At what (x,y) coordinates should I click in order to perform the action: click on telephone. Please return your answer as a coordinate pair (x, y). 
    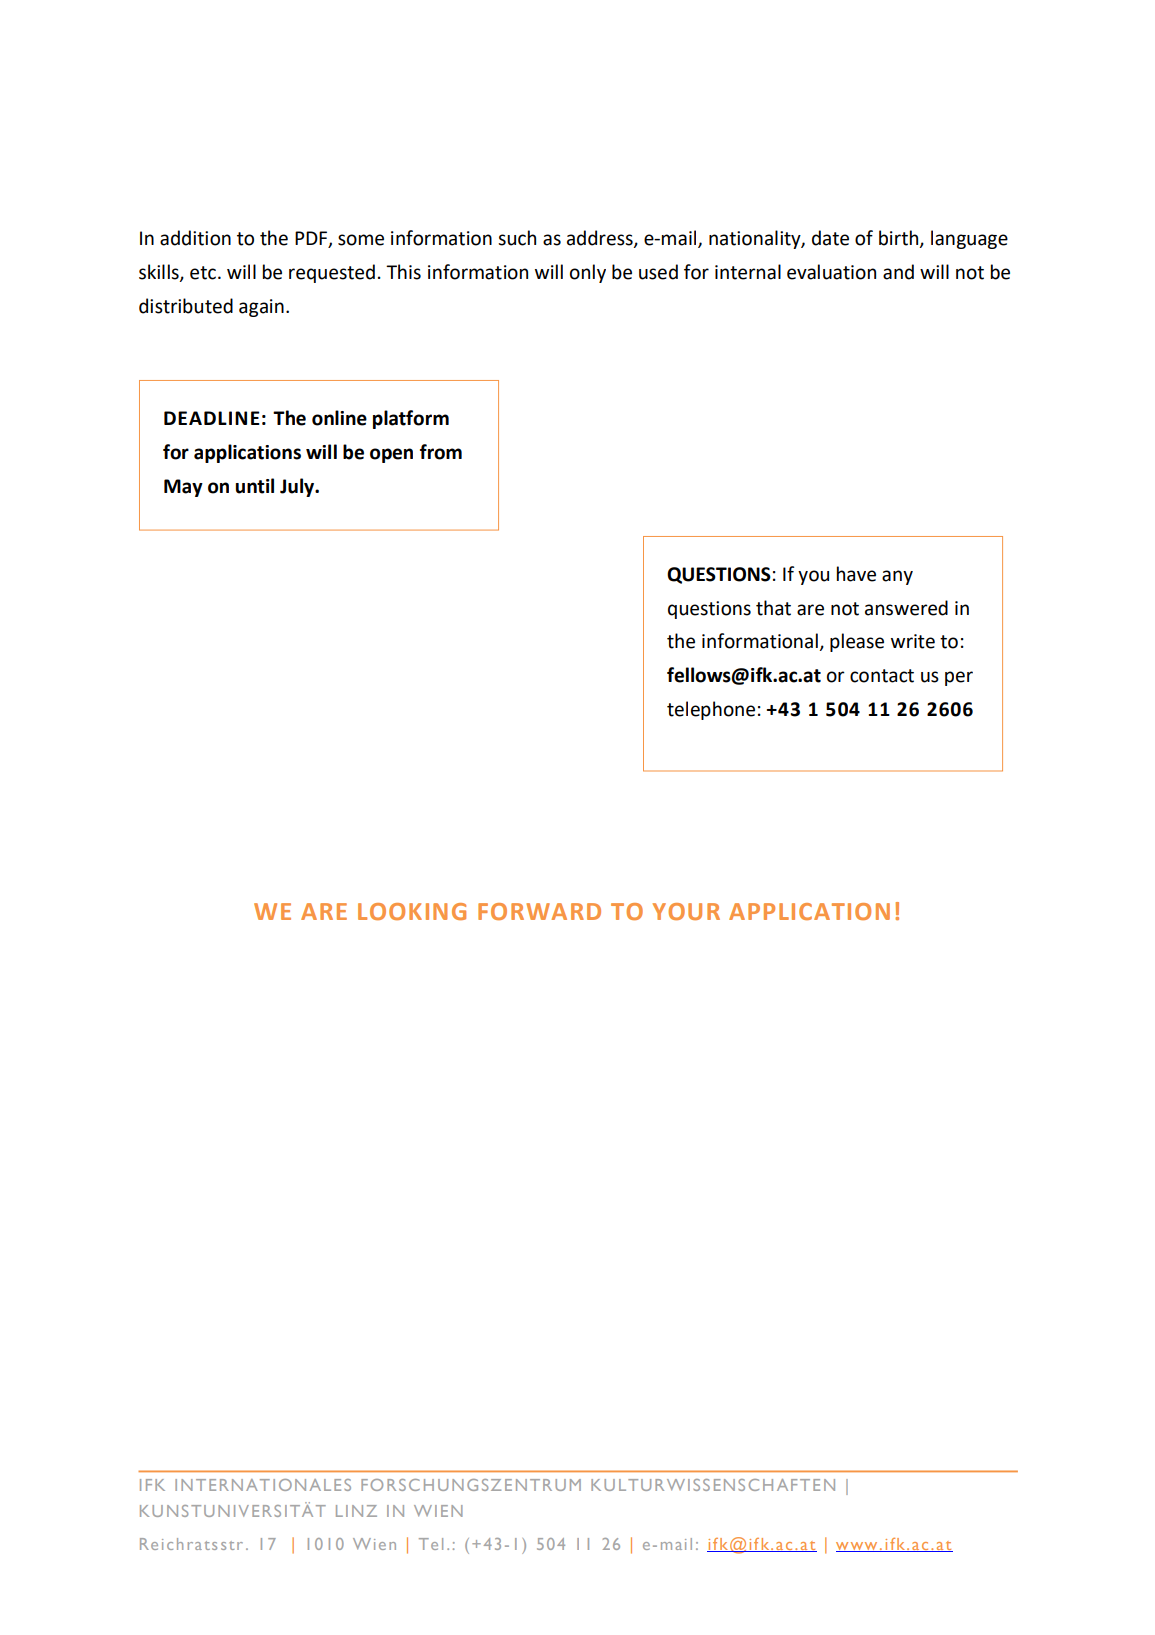
    Looking at the image, I should click on (711, 710).
